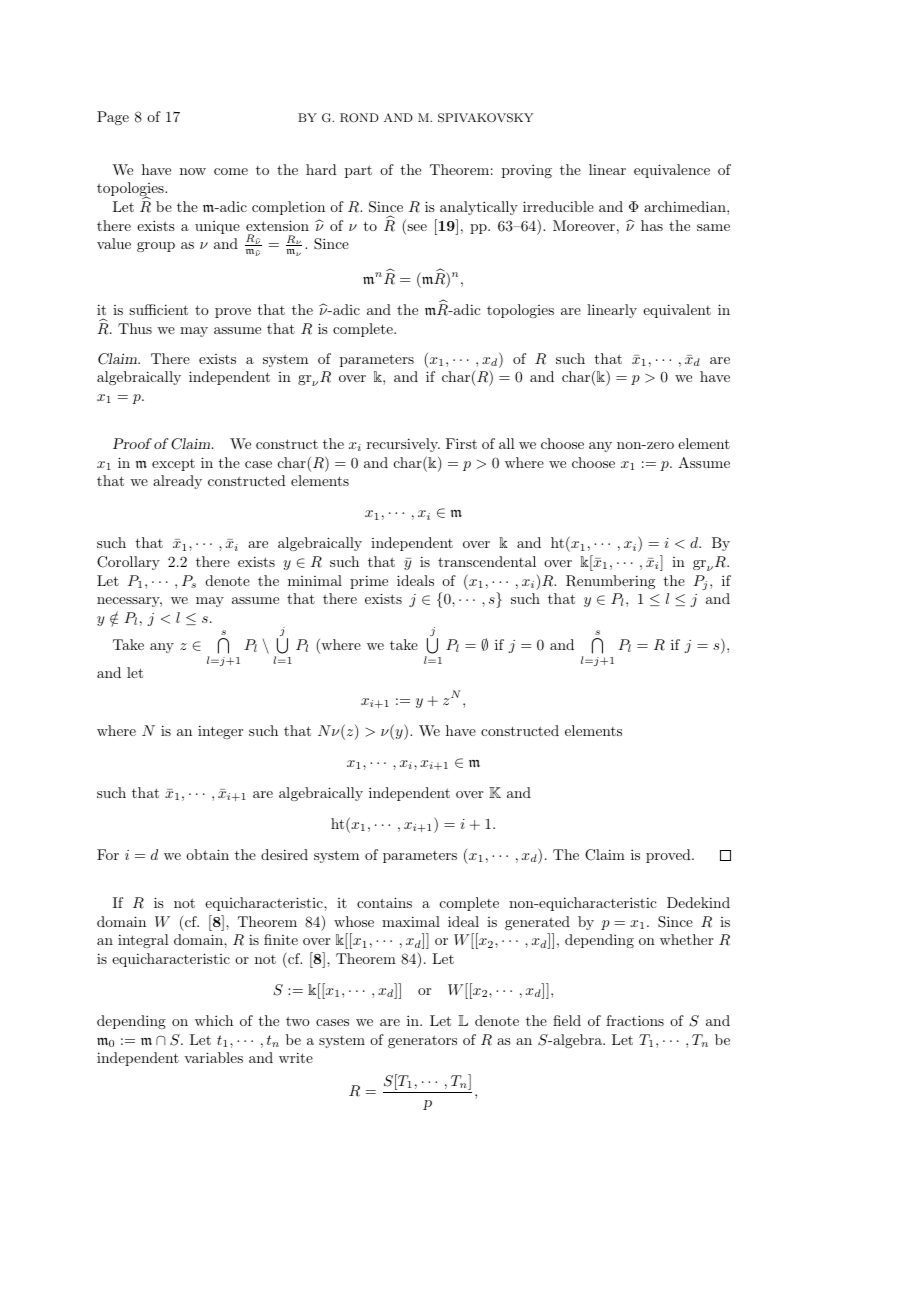 The width and height of the document is (924, 1308). Describe the element at coordinates (207, 854) in the document. I see `obtain` at that location.
